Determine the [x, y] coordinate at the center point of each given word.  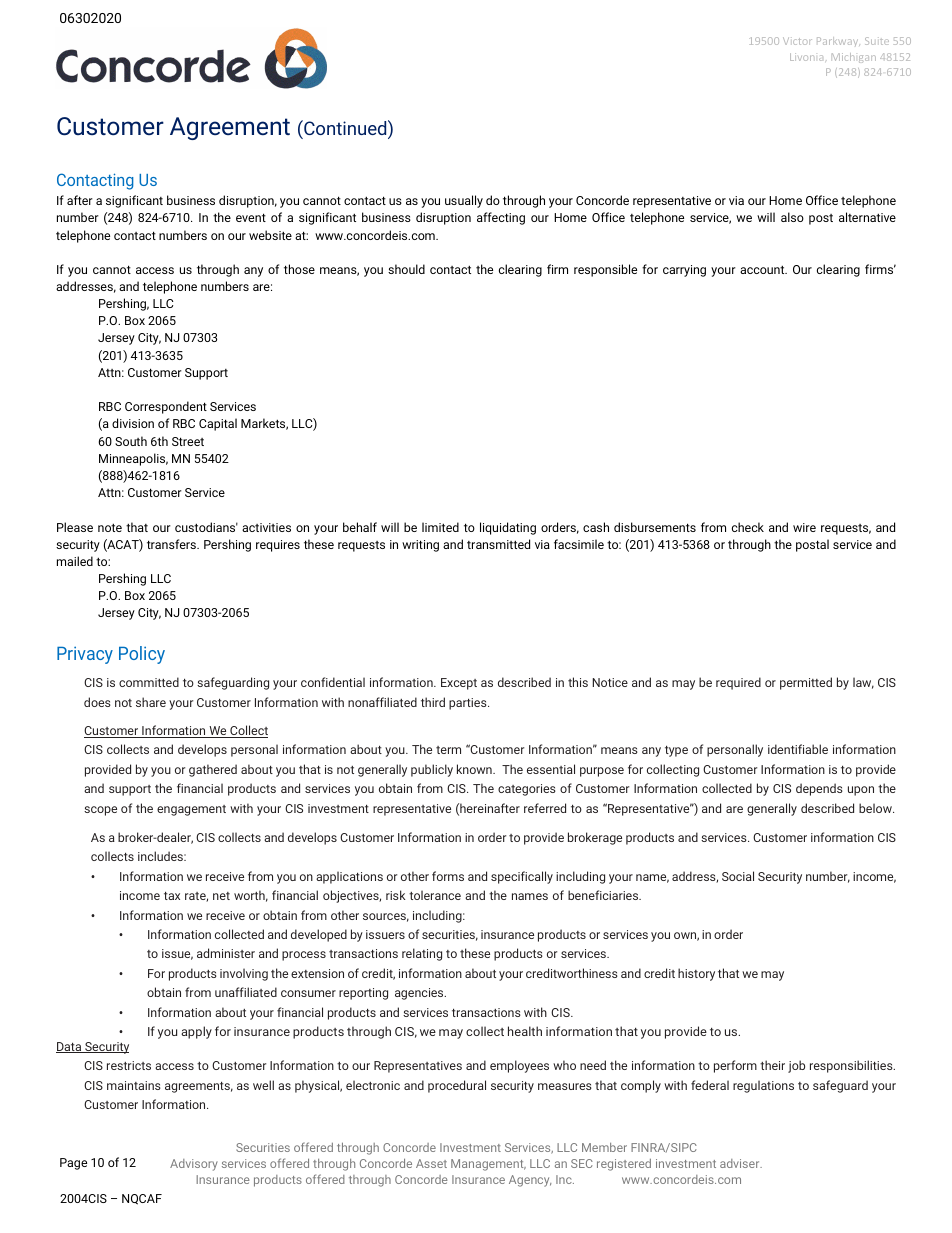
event [251, 217]
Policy [142, 655]
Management [488, 1165]
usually [464, 201]
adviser [741, 1163]
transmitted [498, 544]
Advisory [194, 1165]
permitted [806, 683]
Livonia [806, 57]
